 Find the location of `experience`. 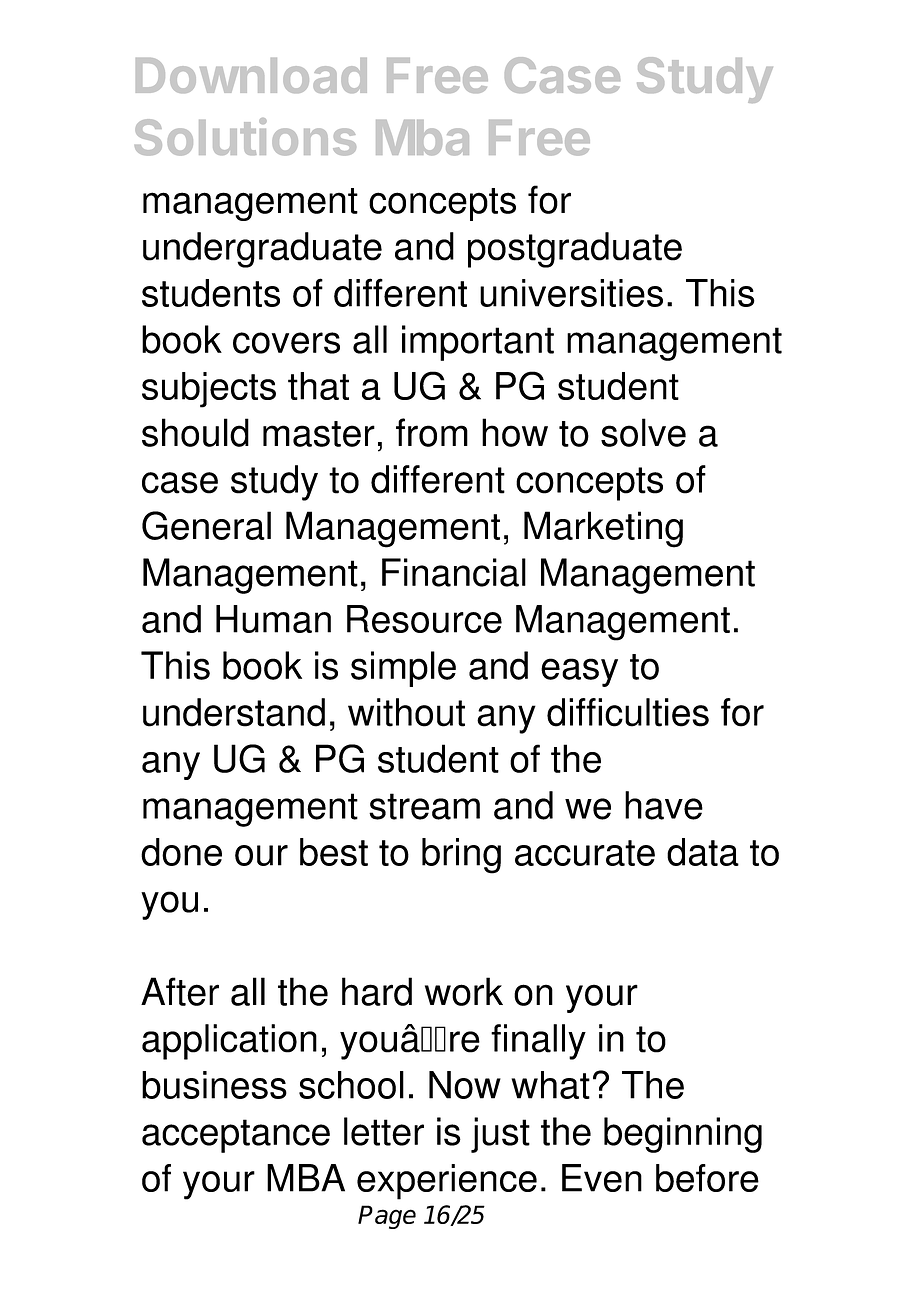

experience is located at coordinates (447, 1182).
